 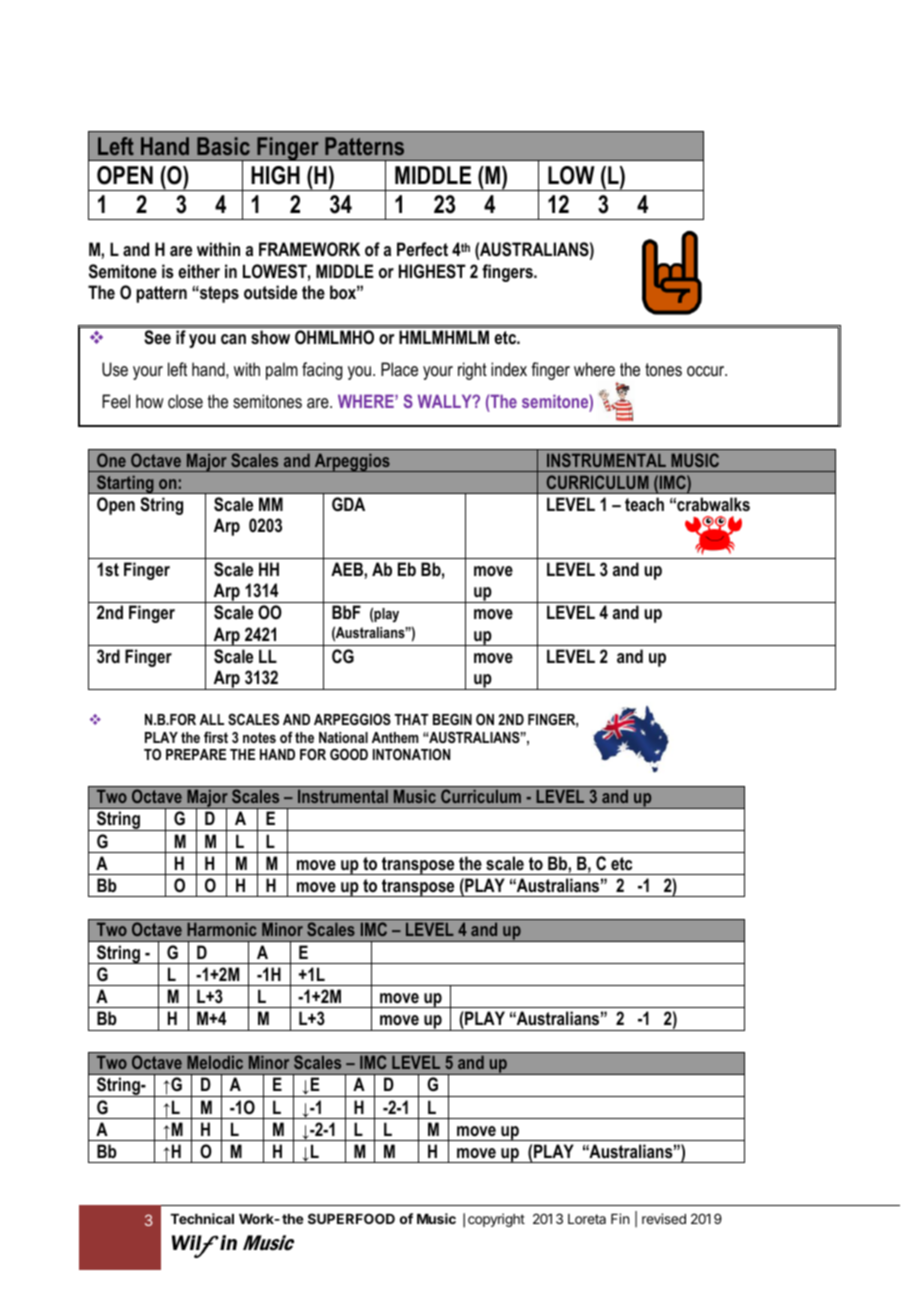 I want to click on Perfect, so click(x=422, y=249).
